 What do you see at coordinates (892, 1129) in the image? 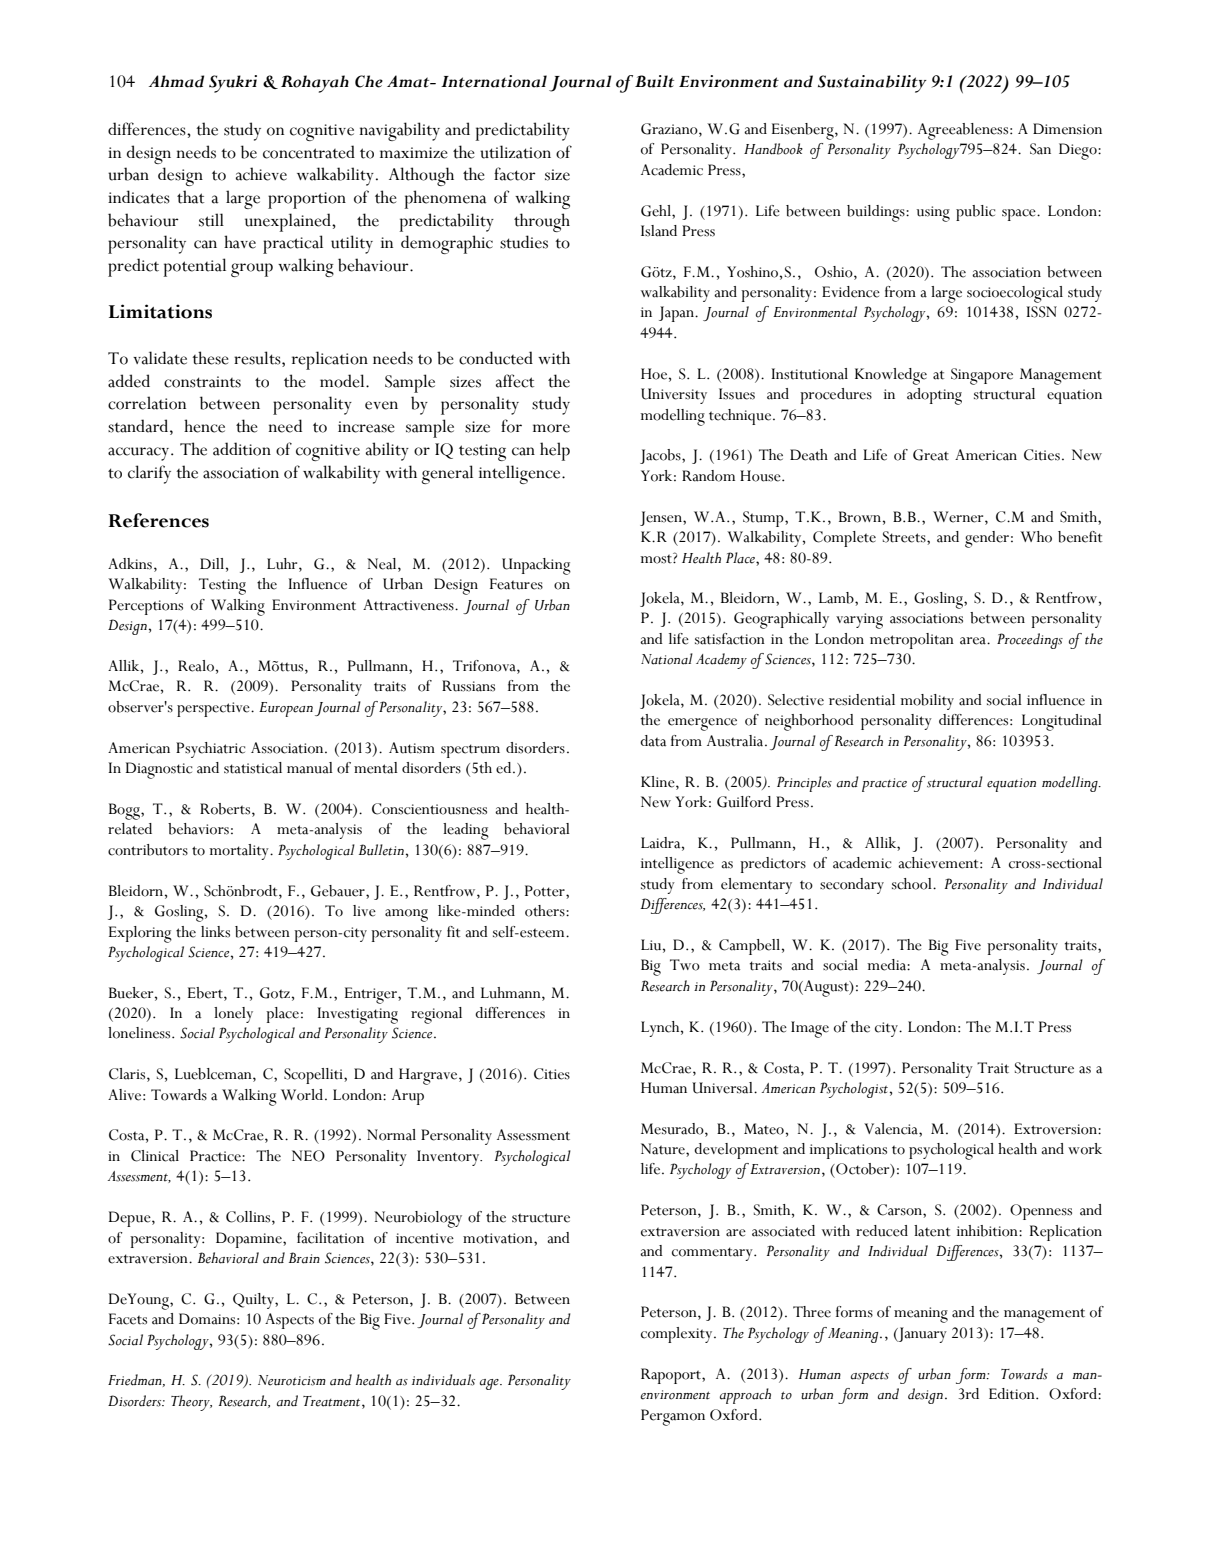
I see `Valencia` at bounding box center [892, 1129].
